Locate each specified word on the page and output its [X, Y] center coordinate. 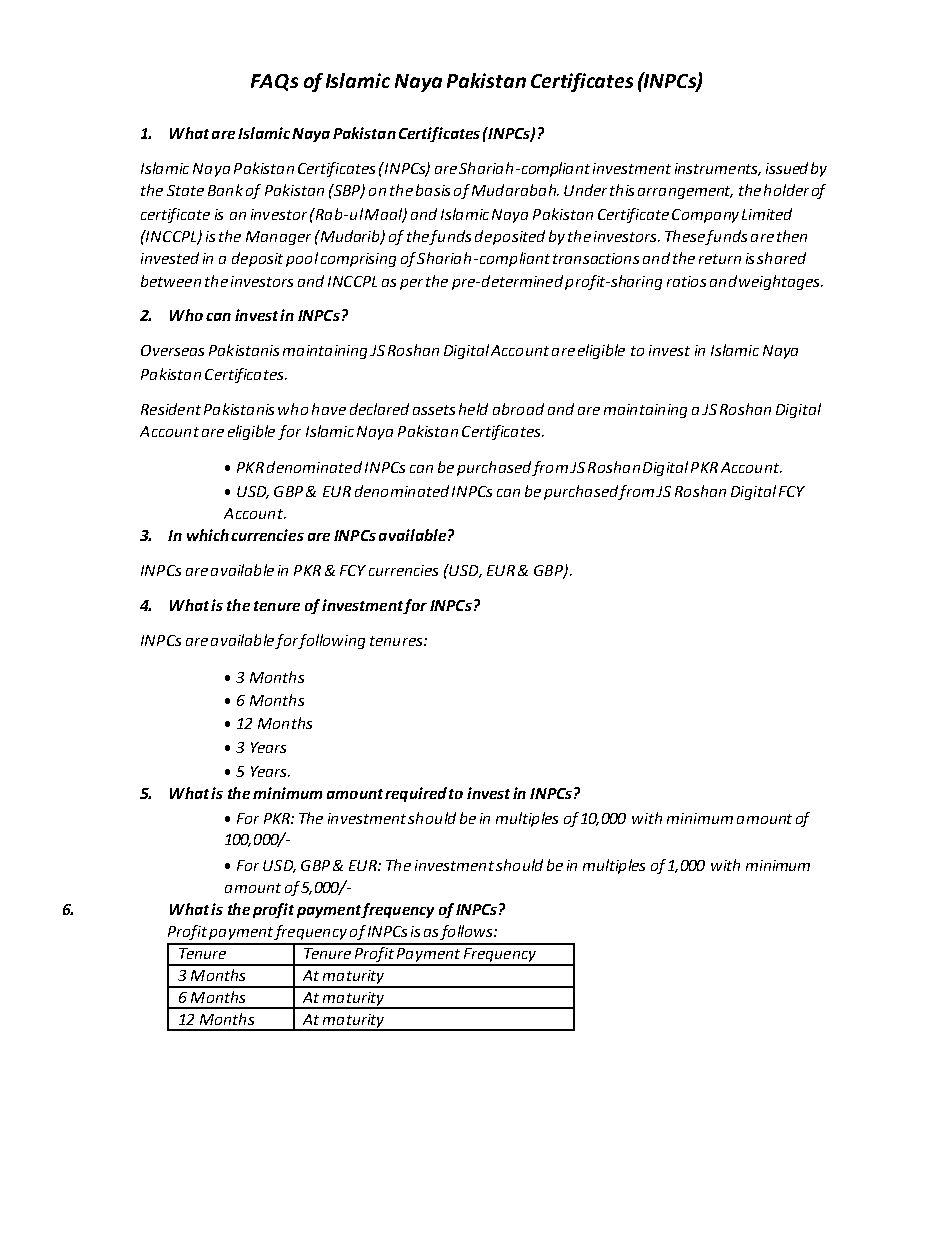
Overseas [172, 350]
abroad [518, 409]
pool [302, 259]
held [473, 409]
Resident [171, 409]
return [720, 259]
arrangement [685, 192]
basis [433, 190]
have [329, 409]
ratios [686, 281]
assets [434, 410]
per [411, 284]
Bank [225, 190]
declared [379, 409]
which [208, 535]
